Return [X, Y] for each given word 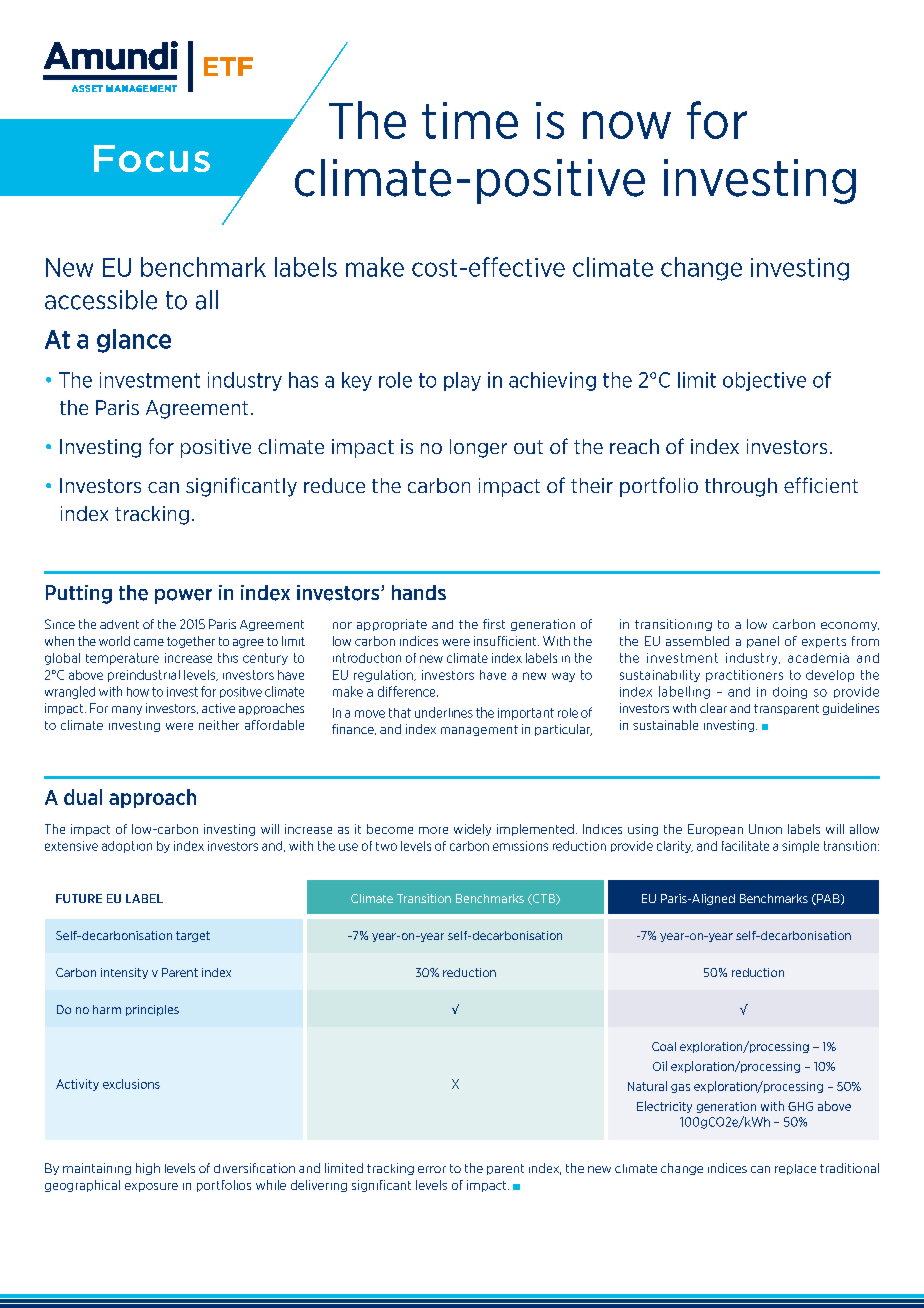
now [627, 125]
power [183, 596]
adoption [127, 847]
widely [472, 830]
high [148, 1169]
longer [478, 448]
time [470, 120]
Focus [152, 158]
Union [765, 829]
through [741, 487]
